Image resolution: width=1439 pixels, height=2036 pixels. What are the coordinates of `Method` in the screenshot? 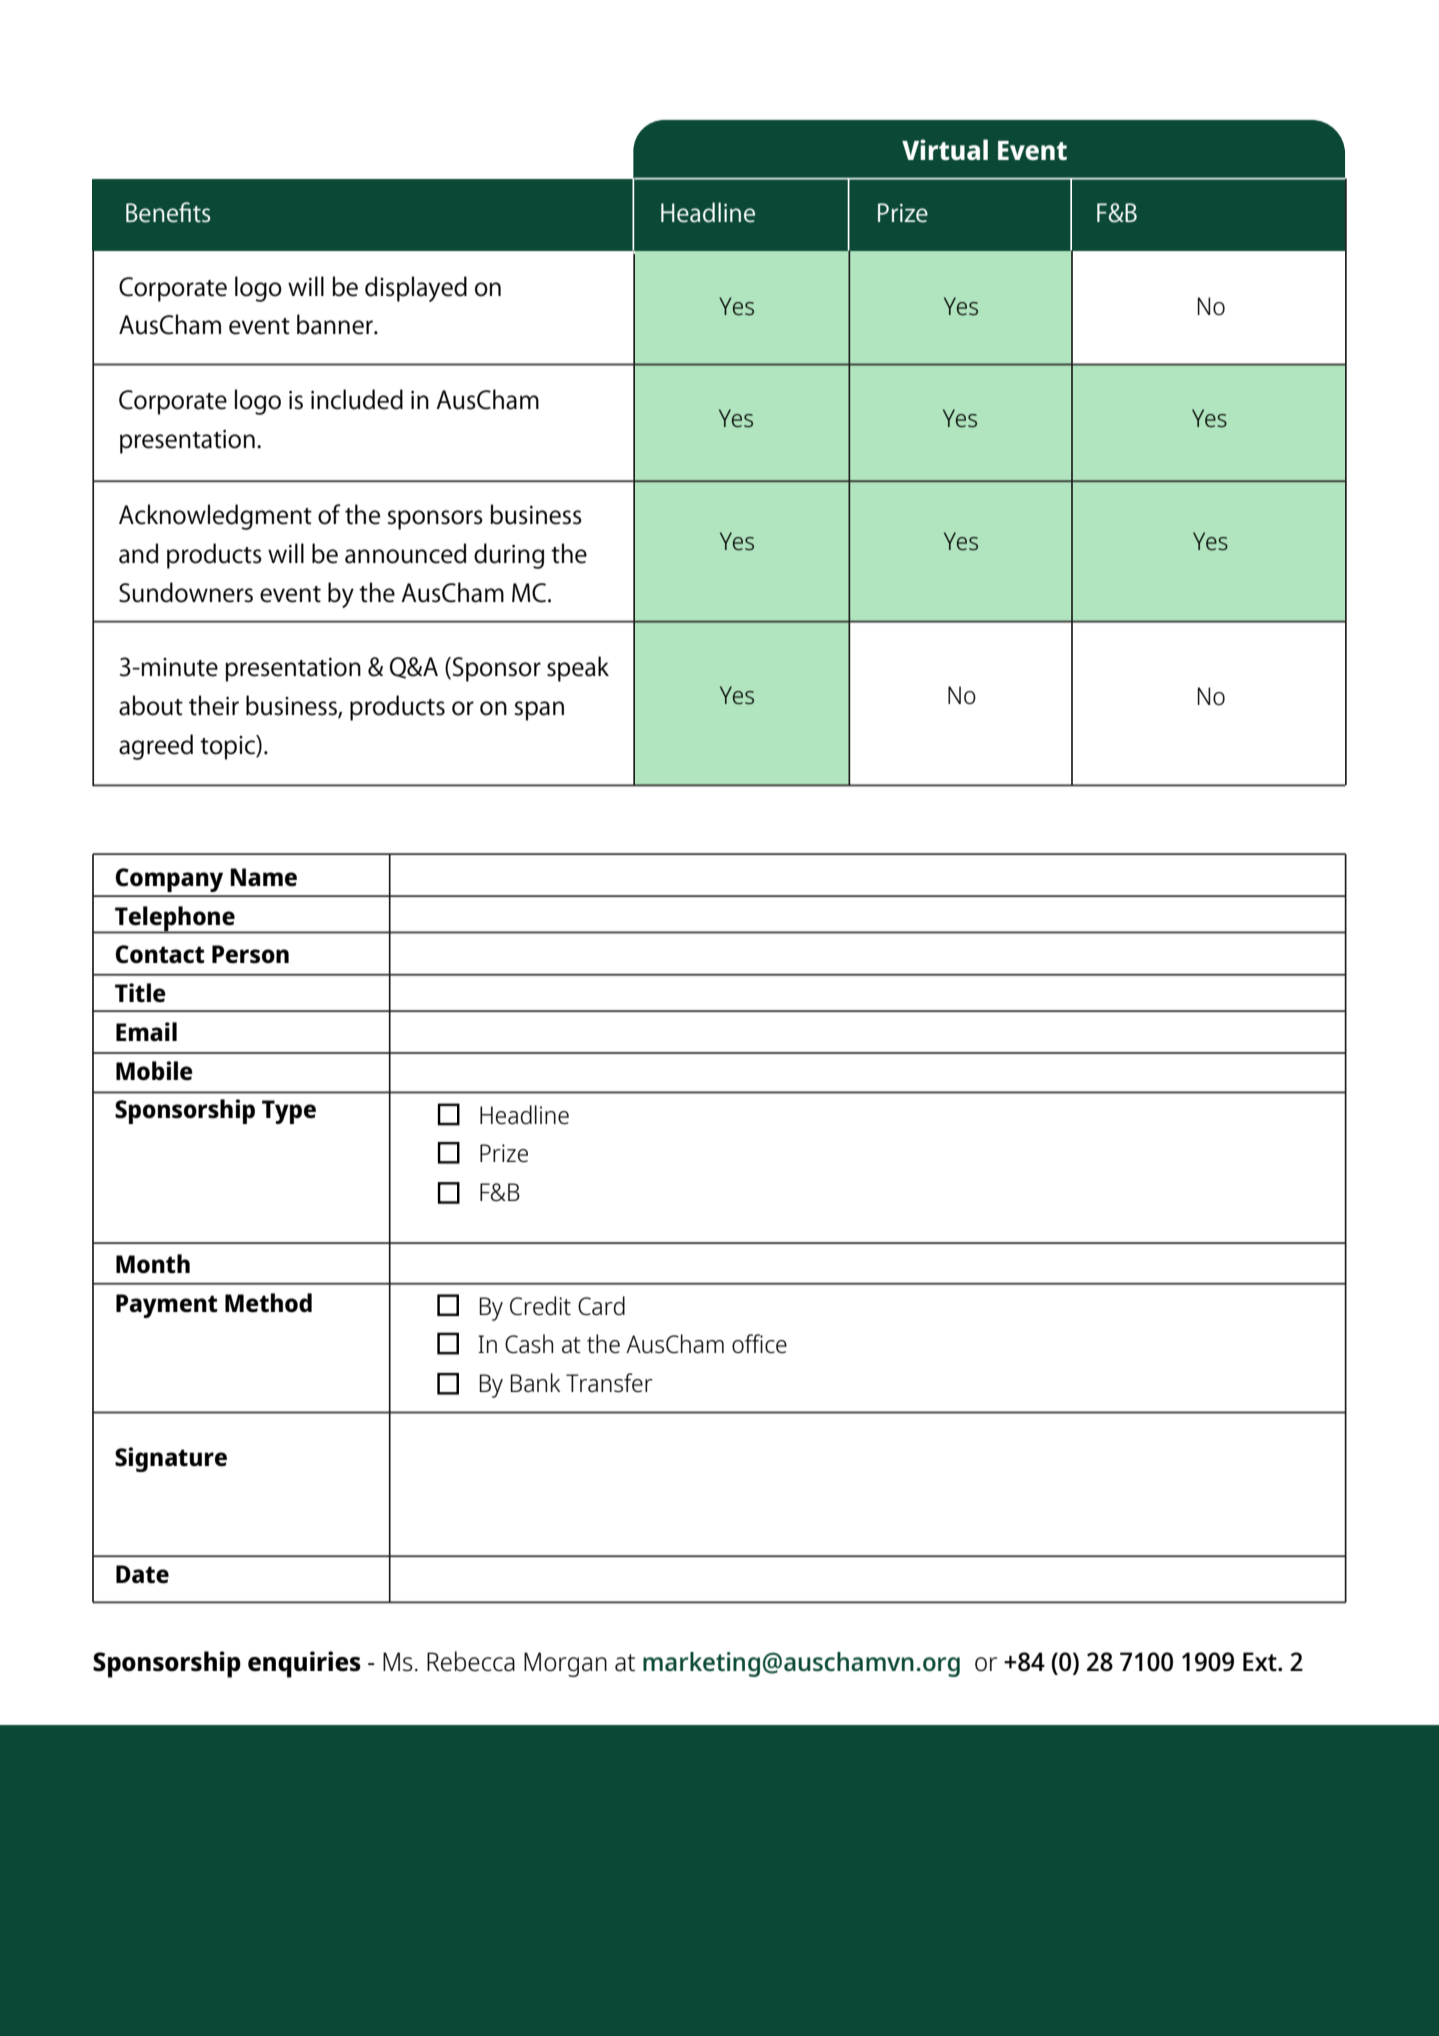 It's located at (268, 1303).
